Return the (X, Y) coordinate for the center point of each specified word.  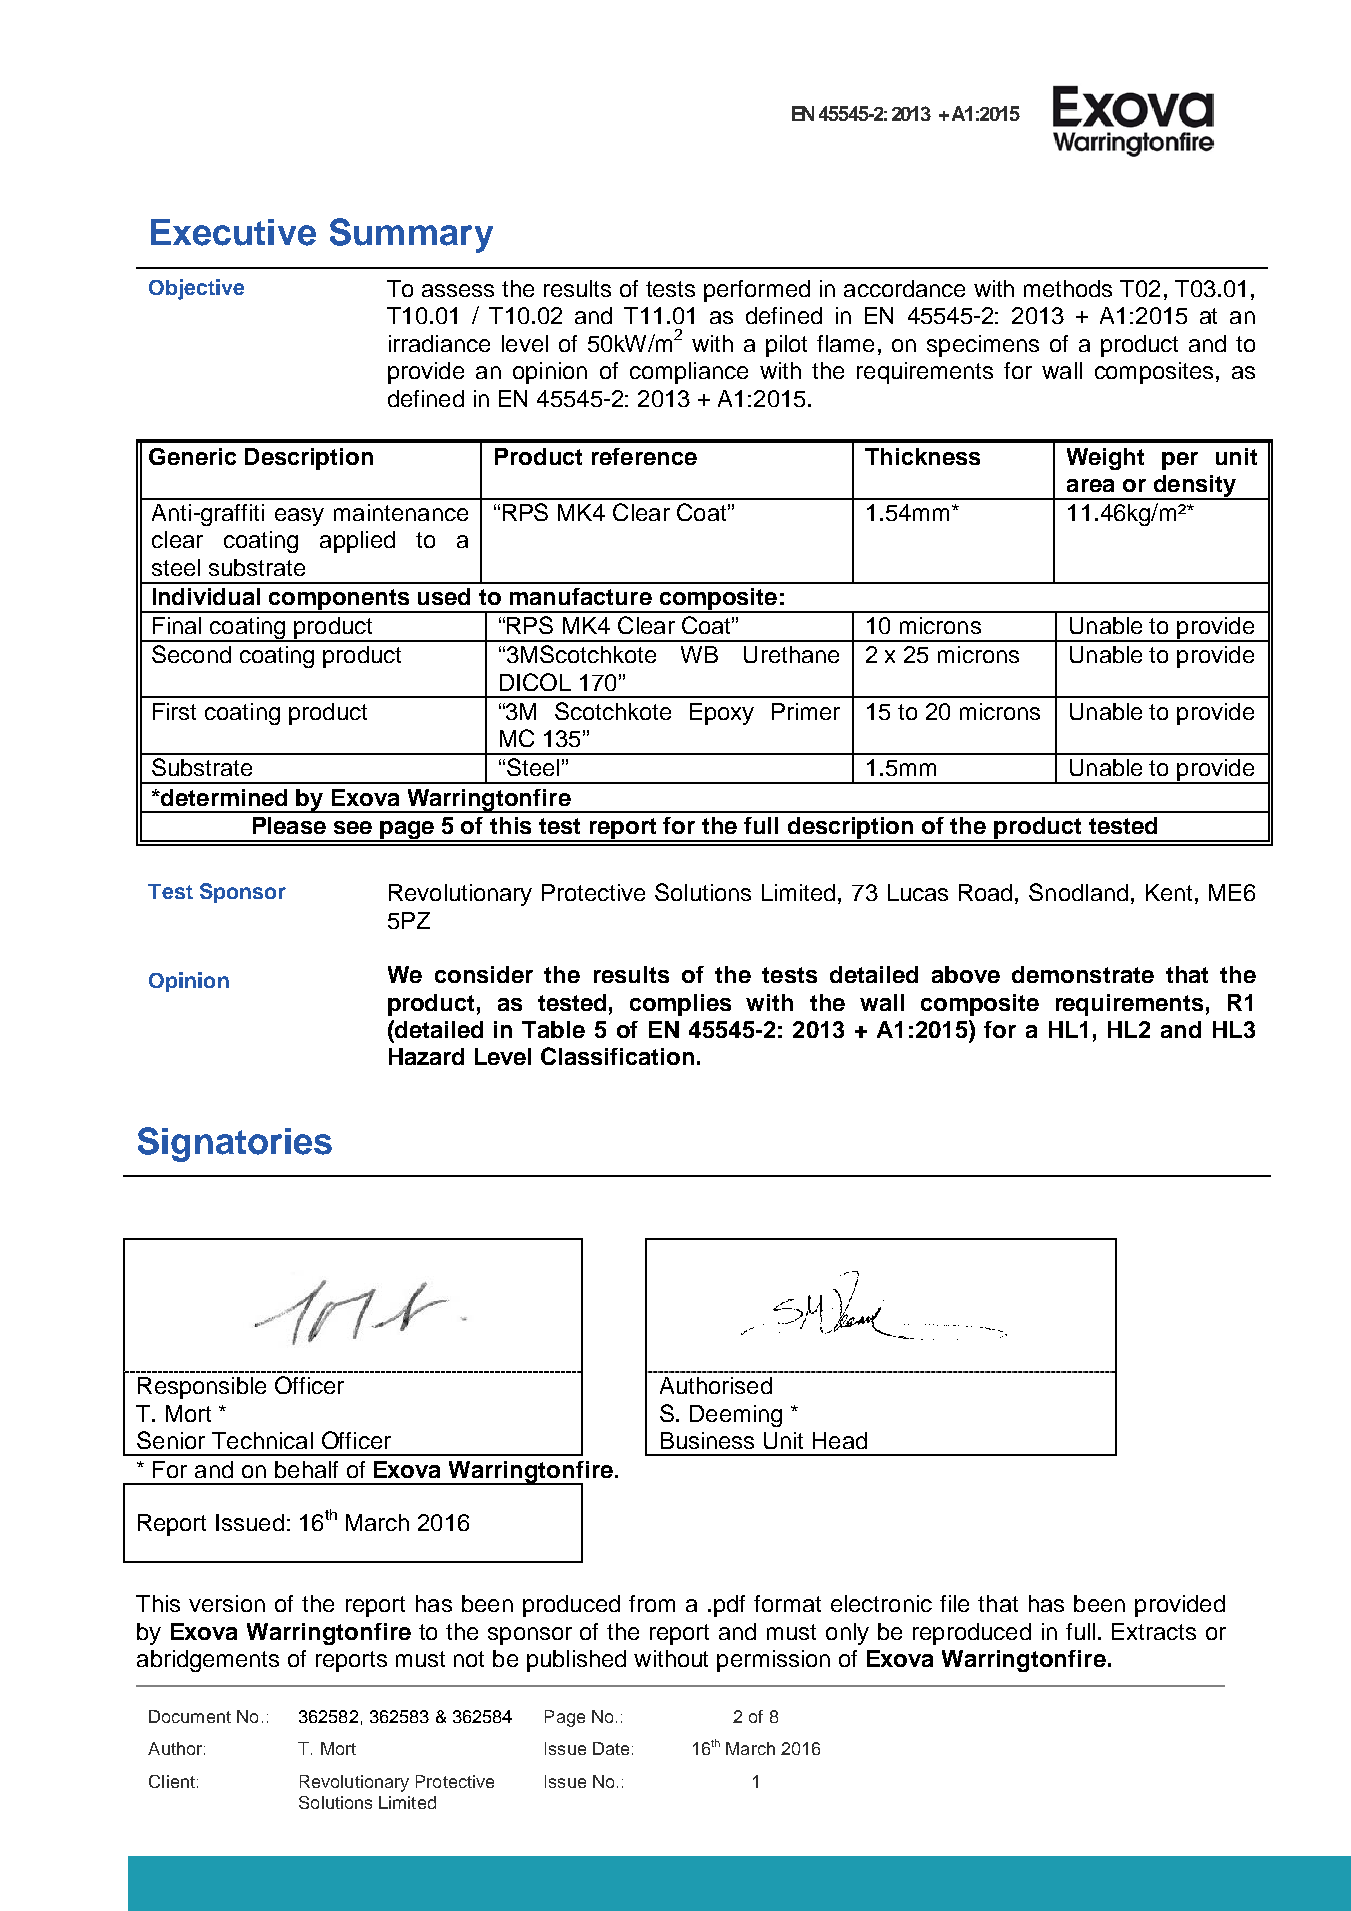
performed (757, 291)
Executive (233, 232)
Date (611, 1748)
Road (985, 892)
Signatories (235, 1144)
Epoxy (722, 714)
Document (190, 1716)
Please (289, 825)
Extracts (1154, 1631)
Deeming (736, 1416)
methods (1068, 288)
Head (840, 1440)
